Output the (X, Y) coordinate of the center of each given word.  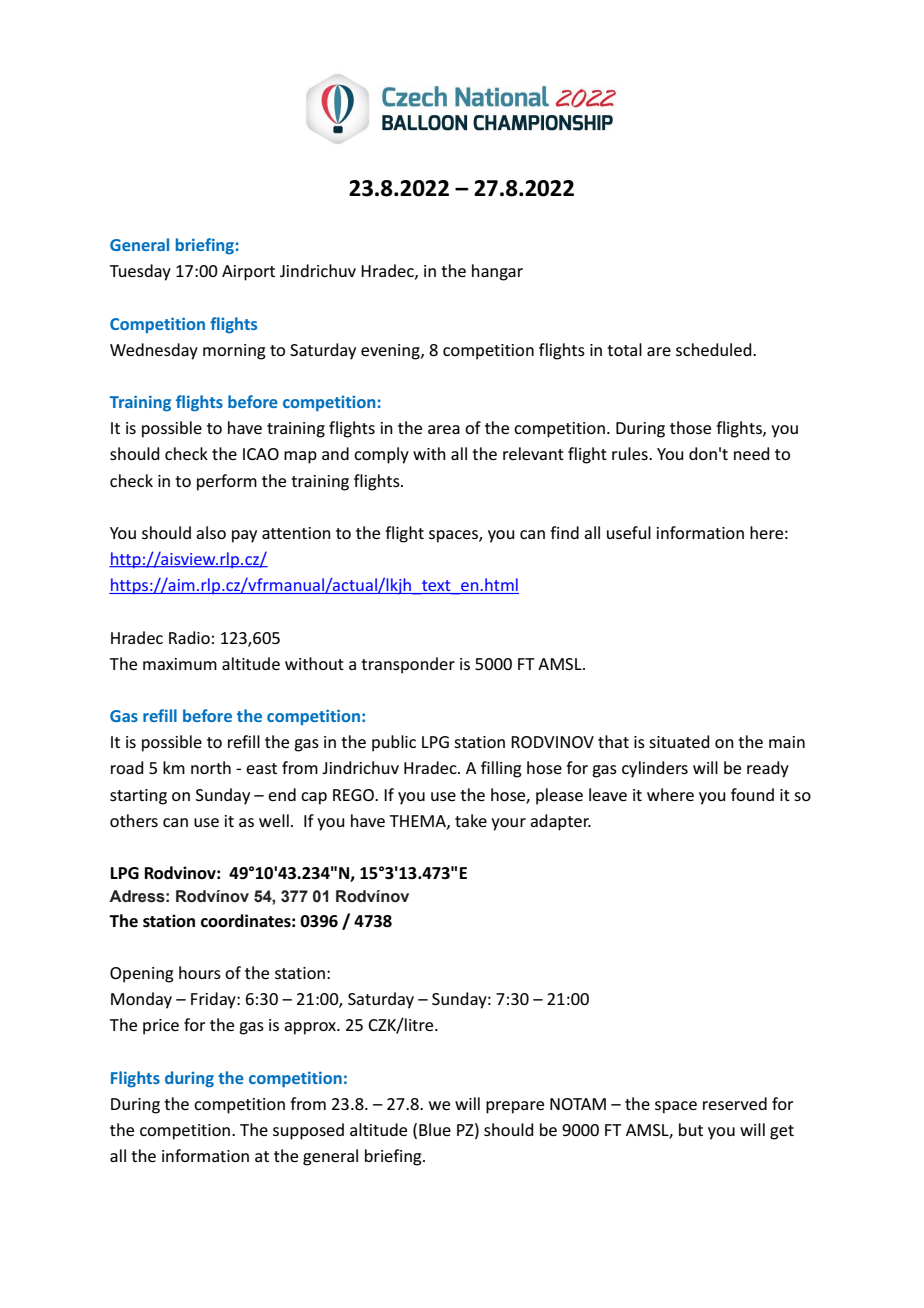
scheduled (715, 349)
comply (381, 455)
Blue (435, 1129)
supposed (308, 1131)
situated (679, 741)
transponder (408, 665)
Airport (248, 273)
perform (227, 482)
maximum (180, 664)
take (471, 820)
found (752, 794)
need (752, 453)
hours (200, 972)
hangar (497, 272)
